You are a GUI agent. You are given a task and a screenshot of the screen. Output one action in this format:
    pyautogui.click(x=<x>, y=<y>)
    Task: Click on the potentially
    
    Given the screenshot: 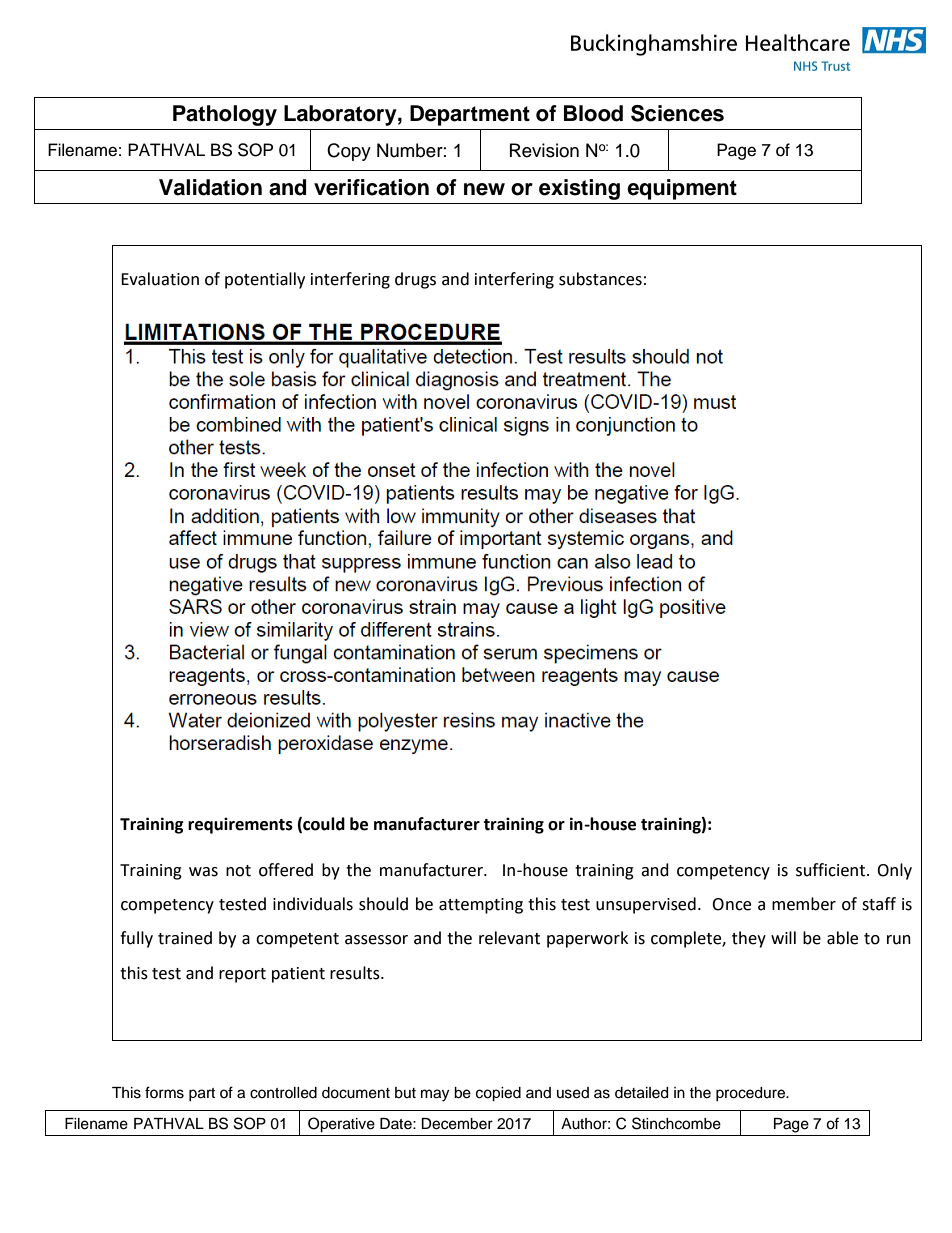 What is the action you would take?
    pyautogui.click(x=265, y=280)
